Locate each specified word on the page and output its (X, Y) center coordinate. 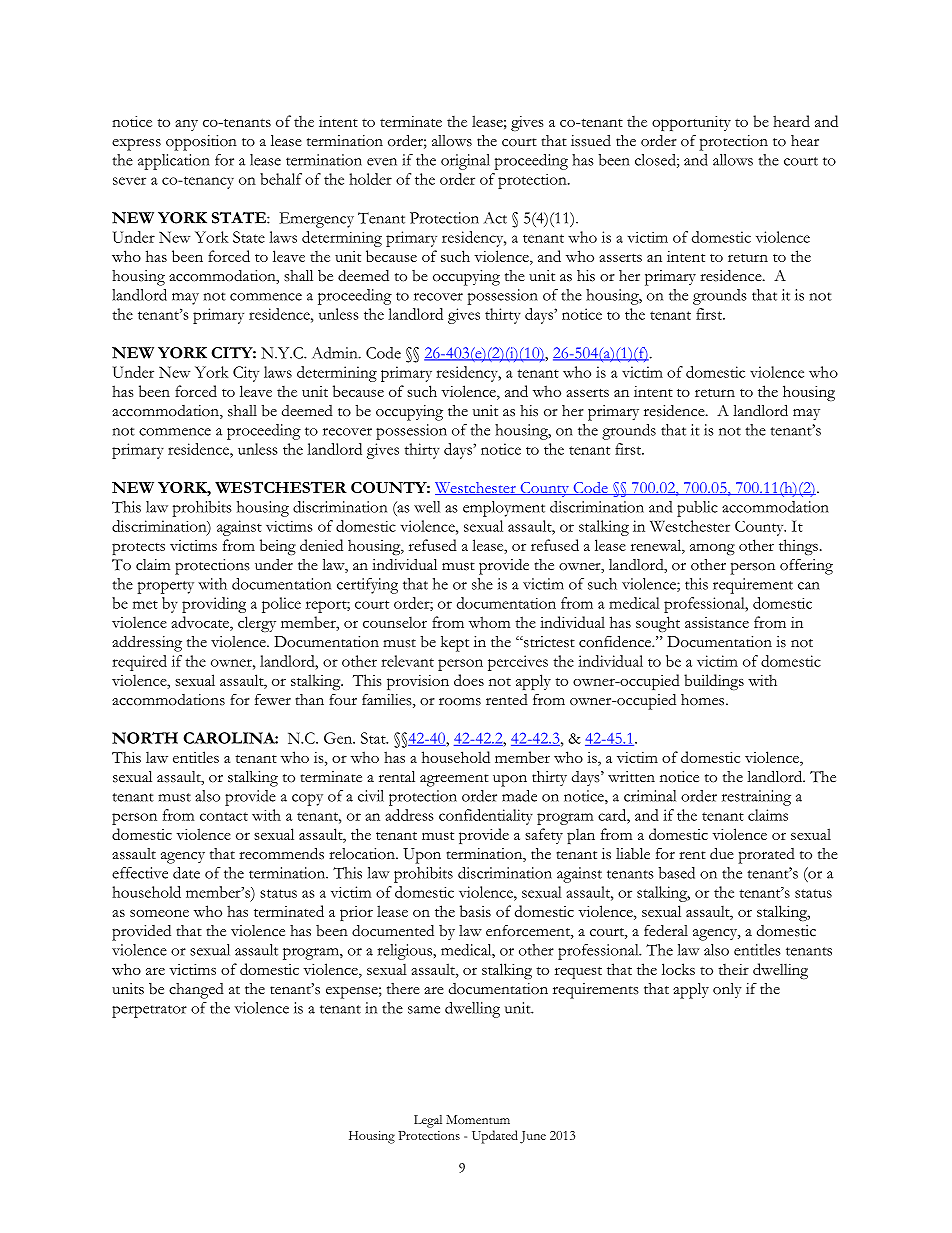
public (697, 509)
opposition (201, 143)
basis (475, 911)
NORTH (145, 738)
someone (159, 913)
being (278, 547)
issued (591, 140)
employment (504, 509)
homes (704, 700)
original (465, 162)
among (712, 549)
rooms (460, 702)
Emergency (316, 220)
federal (666, 930)
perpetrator (149, 1011)
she (482, 584)
